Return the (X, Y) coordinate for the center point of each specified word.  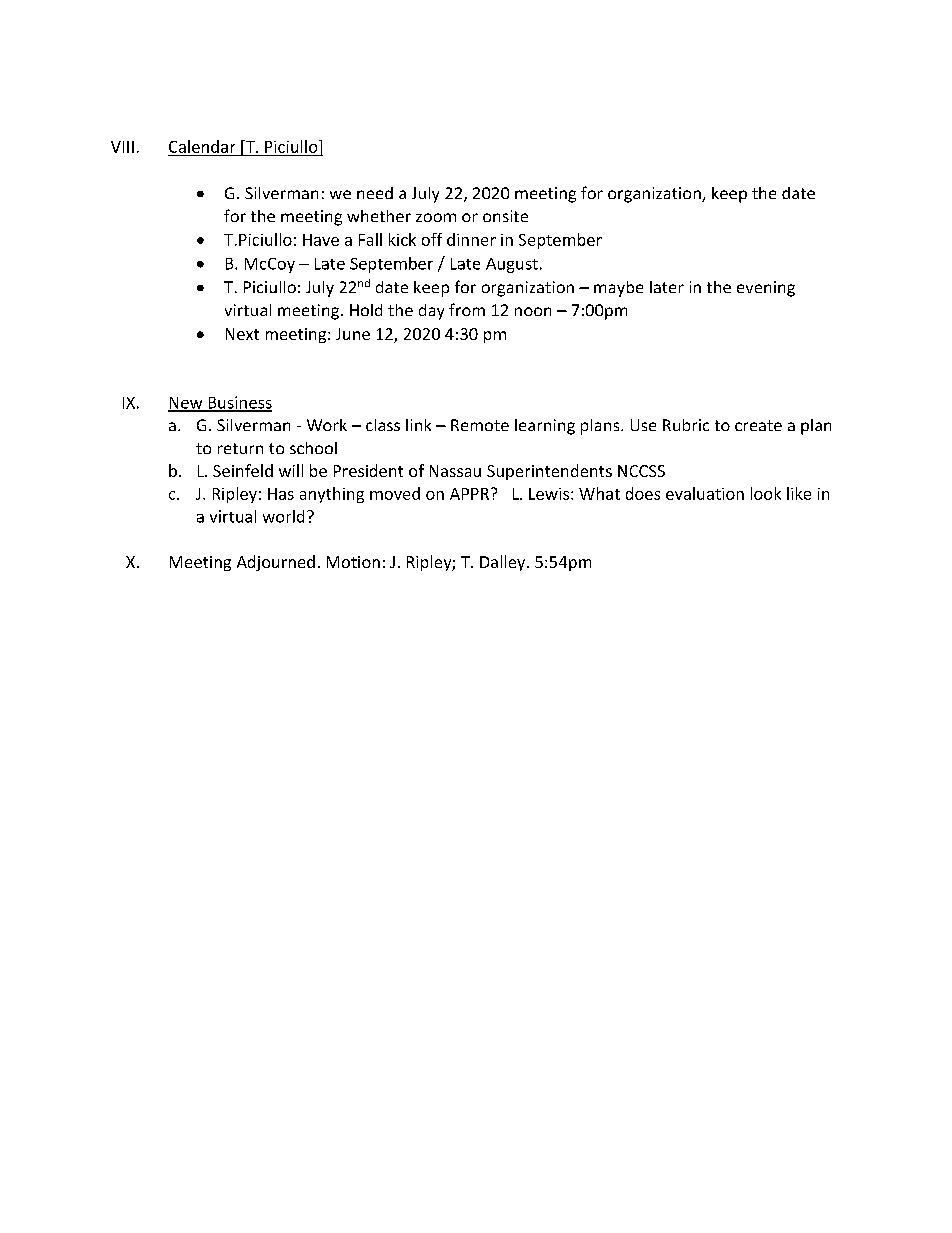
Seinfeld (243, 470)
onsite (505, 216)
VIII (122, 147)
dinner (471, 239)
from (467, 309)
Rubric (686, 425)
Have (321, 240)
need (375, 193)
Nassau (455, 471)
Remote (480, 425)
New (186, 404)
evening (766, 289)
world (283, 516)
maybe (618, 289)
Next (242, 334)
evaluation (705, 493)
